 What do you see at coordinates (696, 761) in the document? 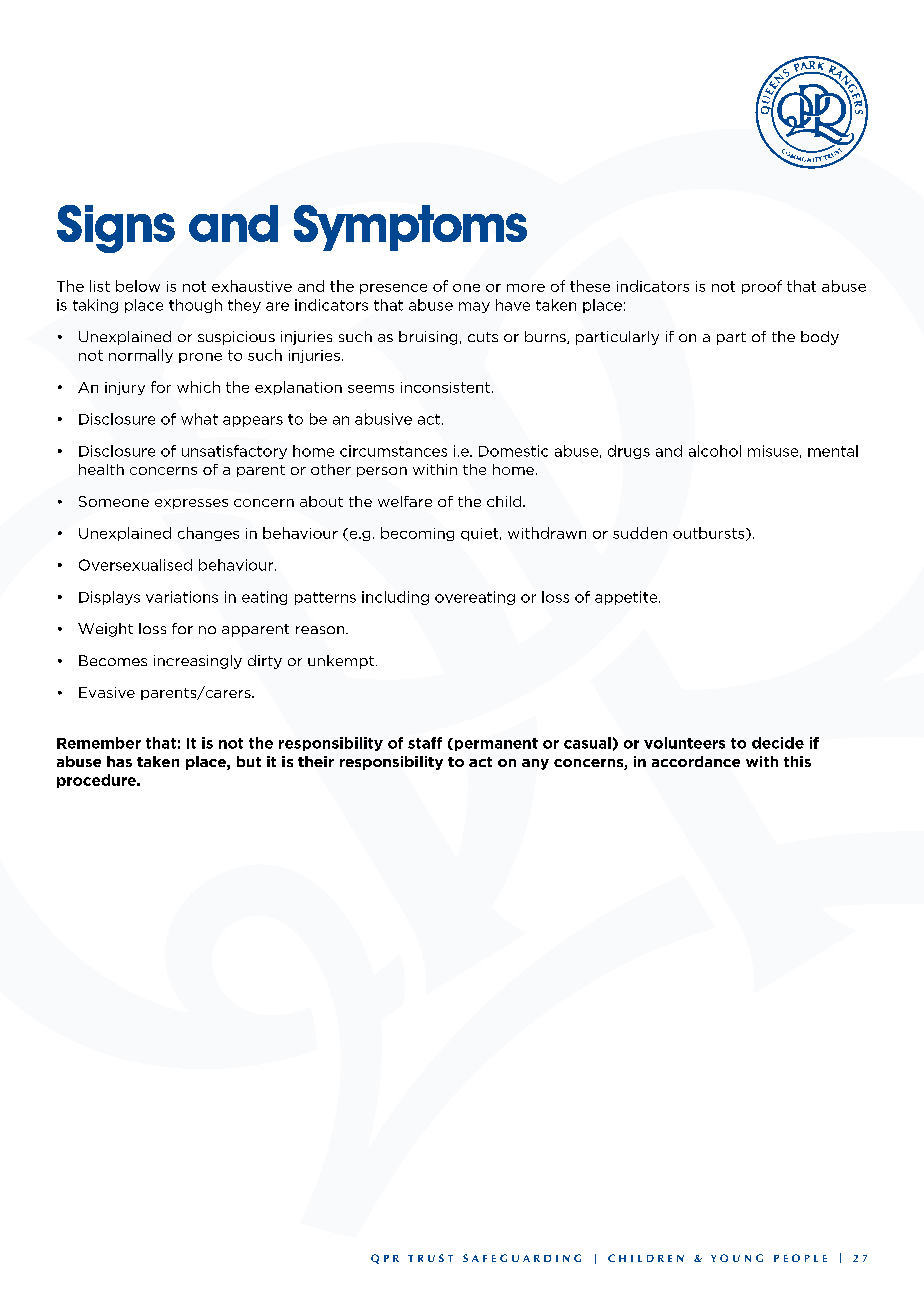
I see `accordance` at bounding box center [696, 761].
